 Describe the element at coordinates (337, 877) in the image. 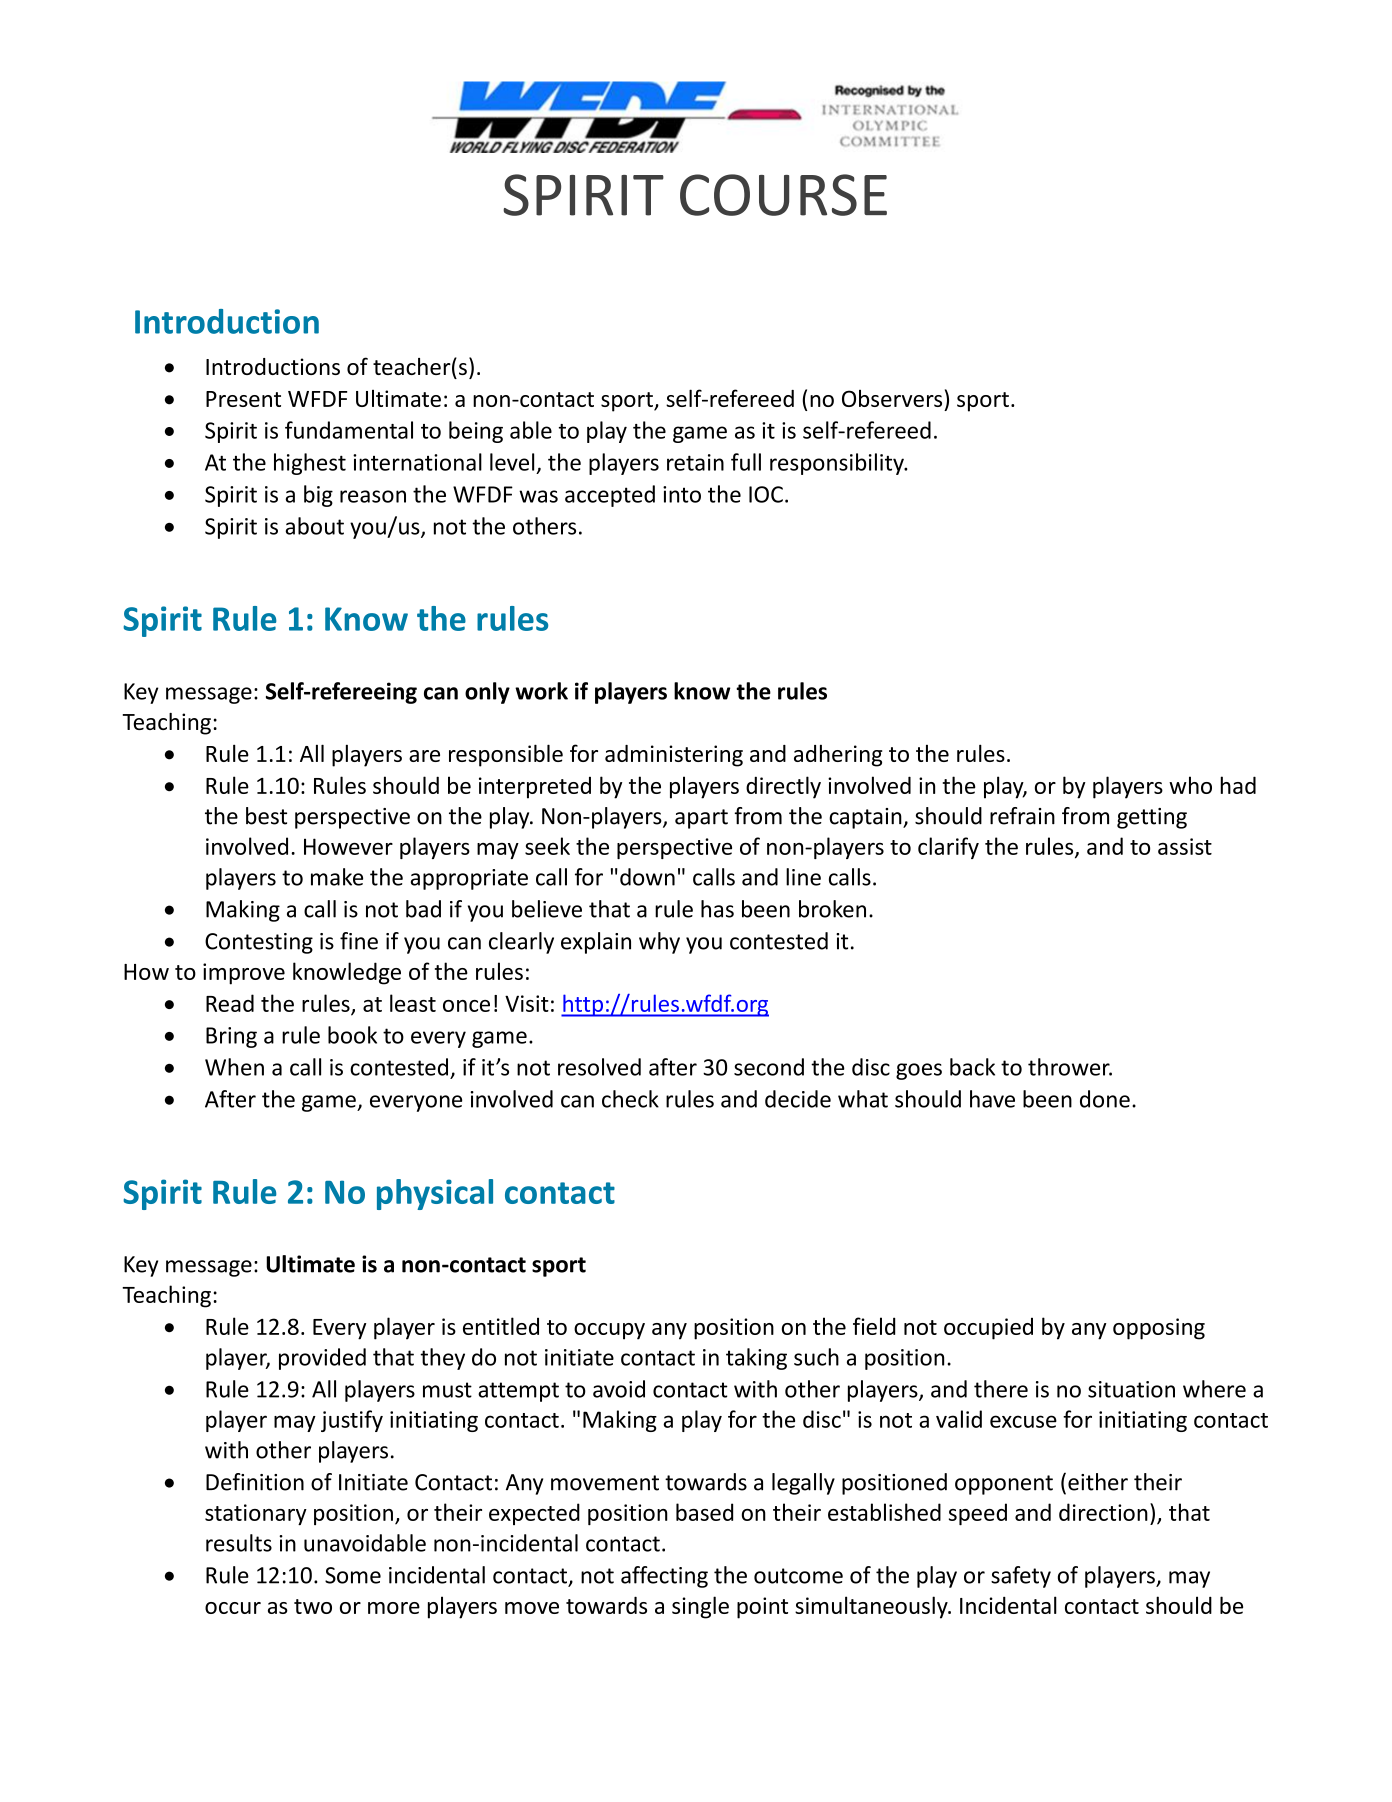

I see `make` at that location.
